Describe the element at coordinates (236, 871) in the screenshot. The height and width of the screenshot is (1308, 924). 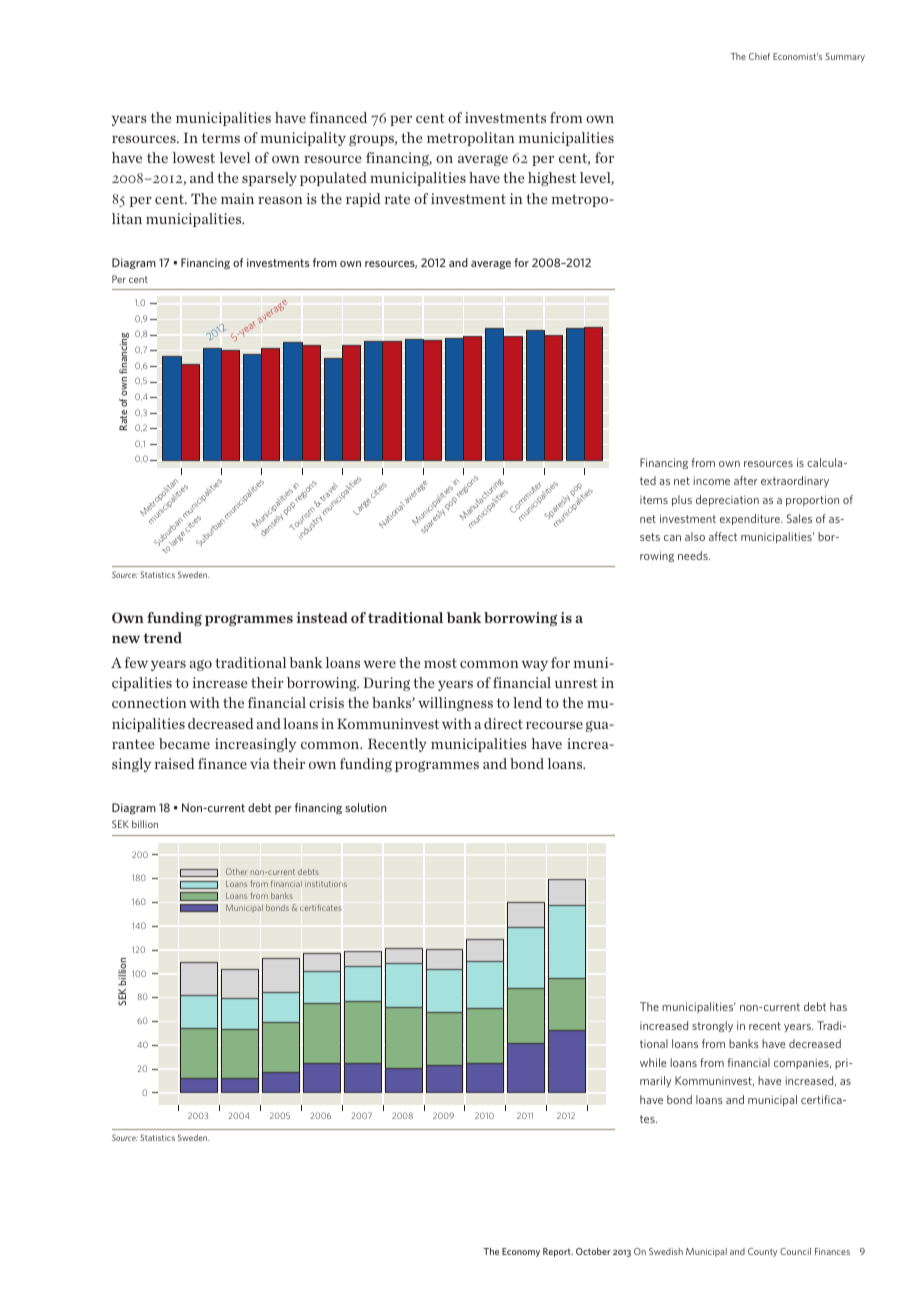
I see `Other` at that location.
